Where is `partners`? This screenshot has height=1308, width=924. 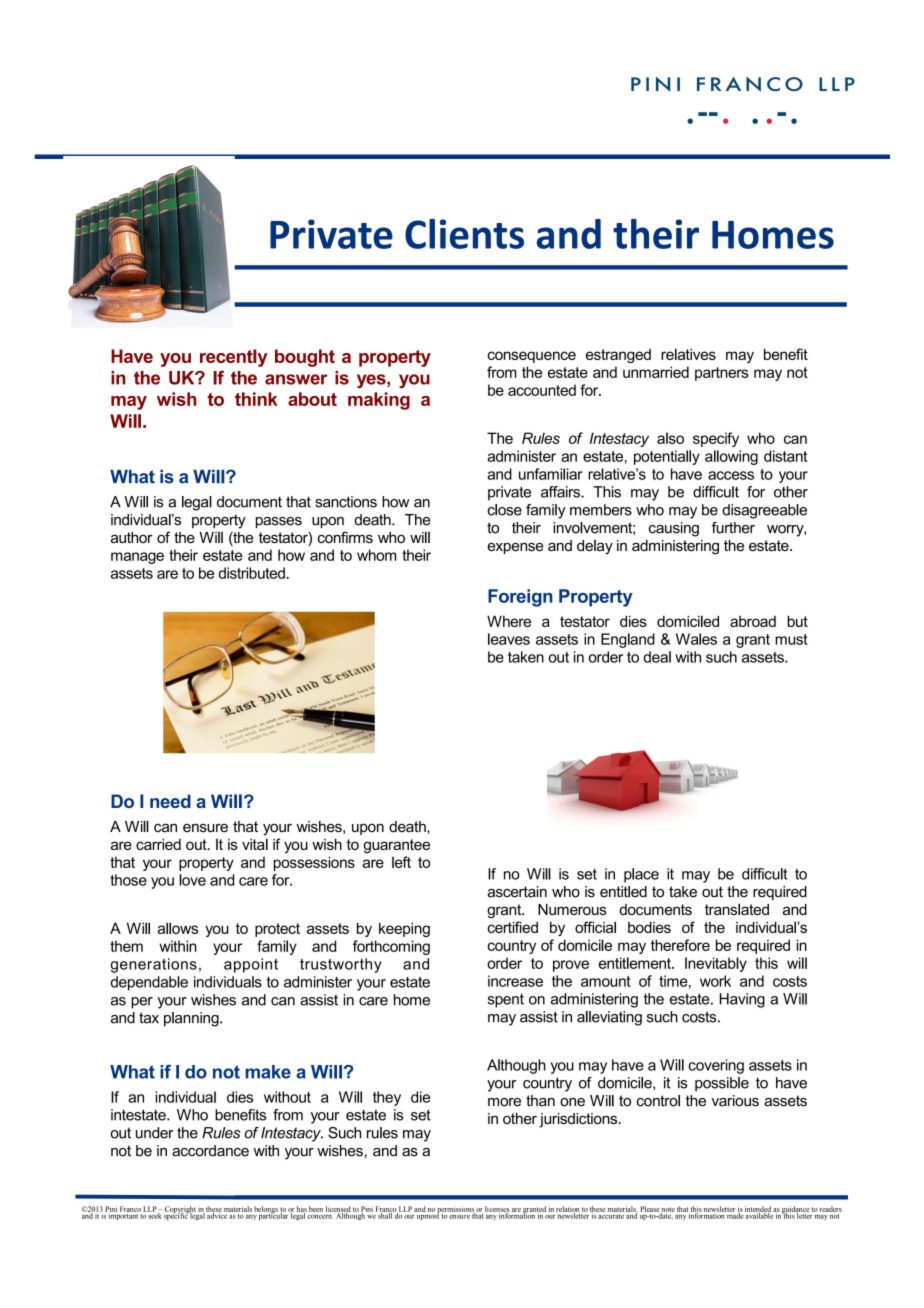
partners is located at coordinates (722, 374).
